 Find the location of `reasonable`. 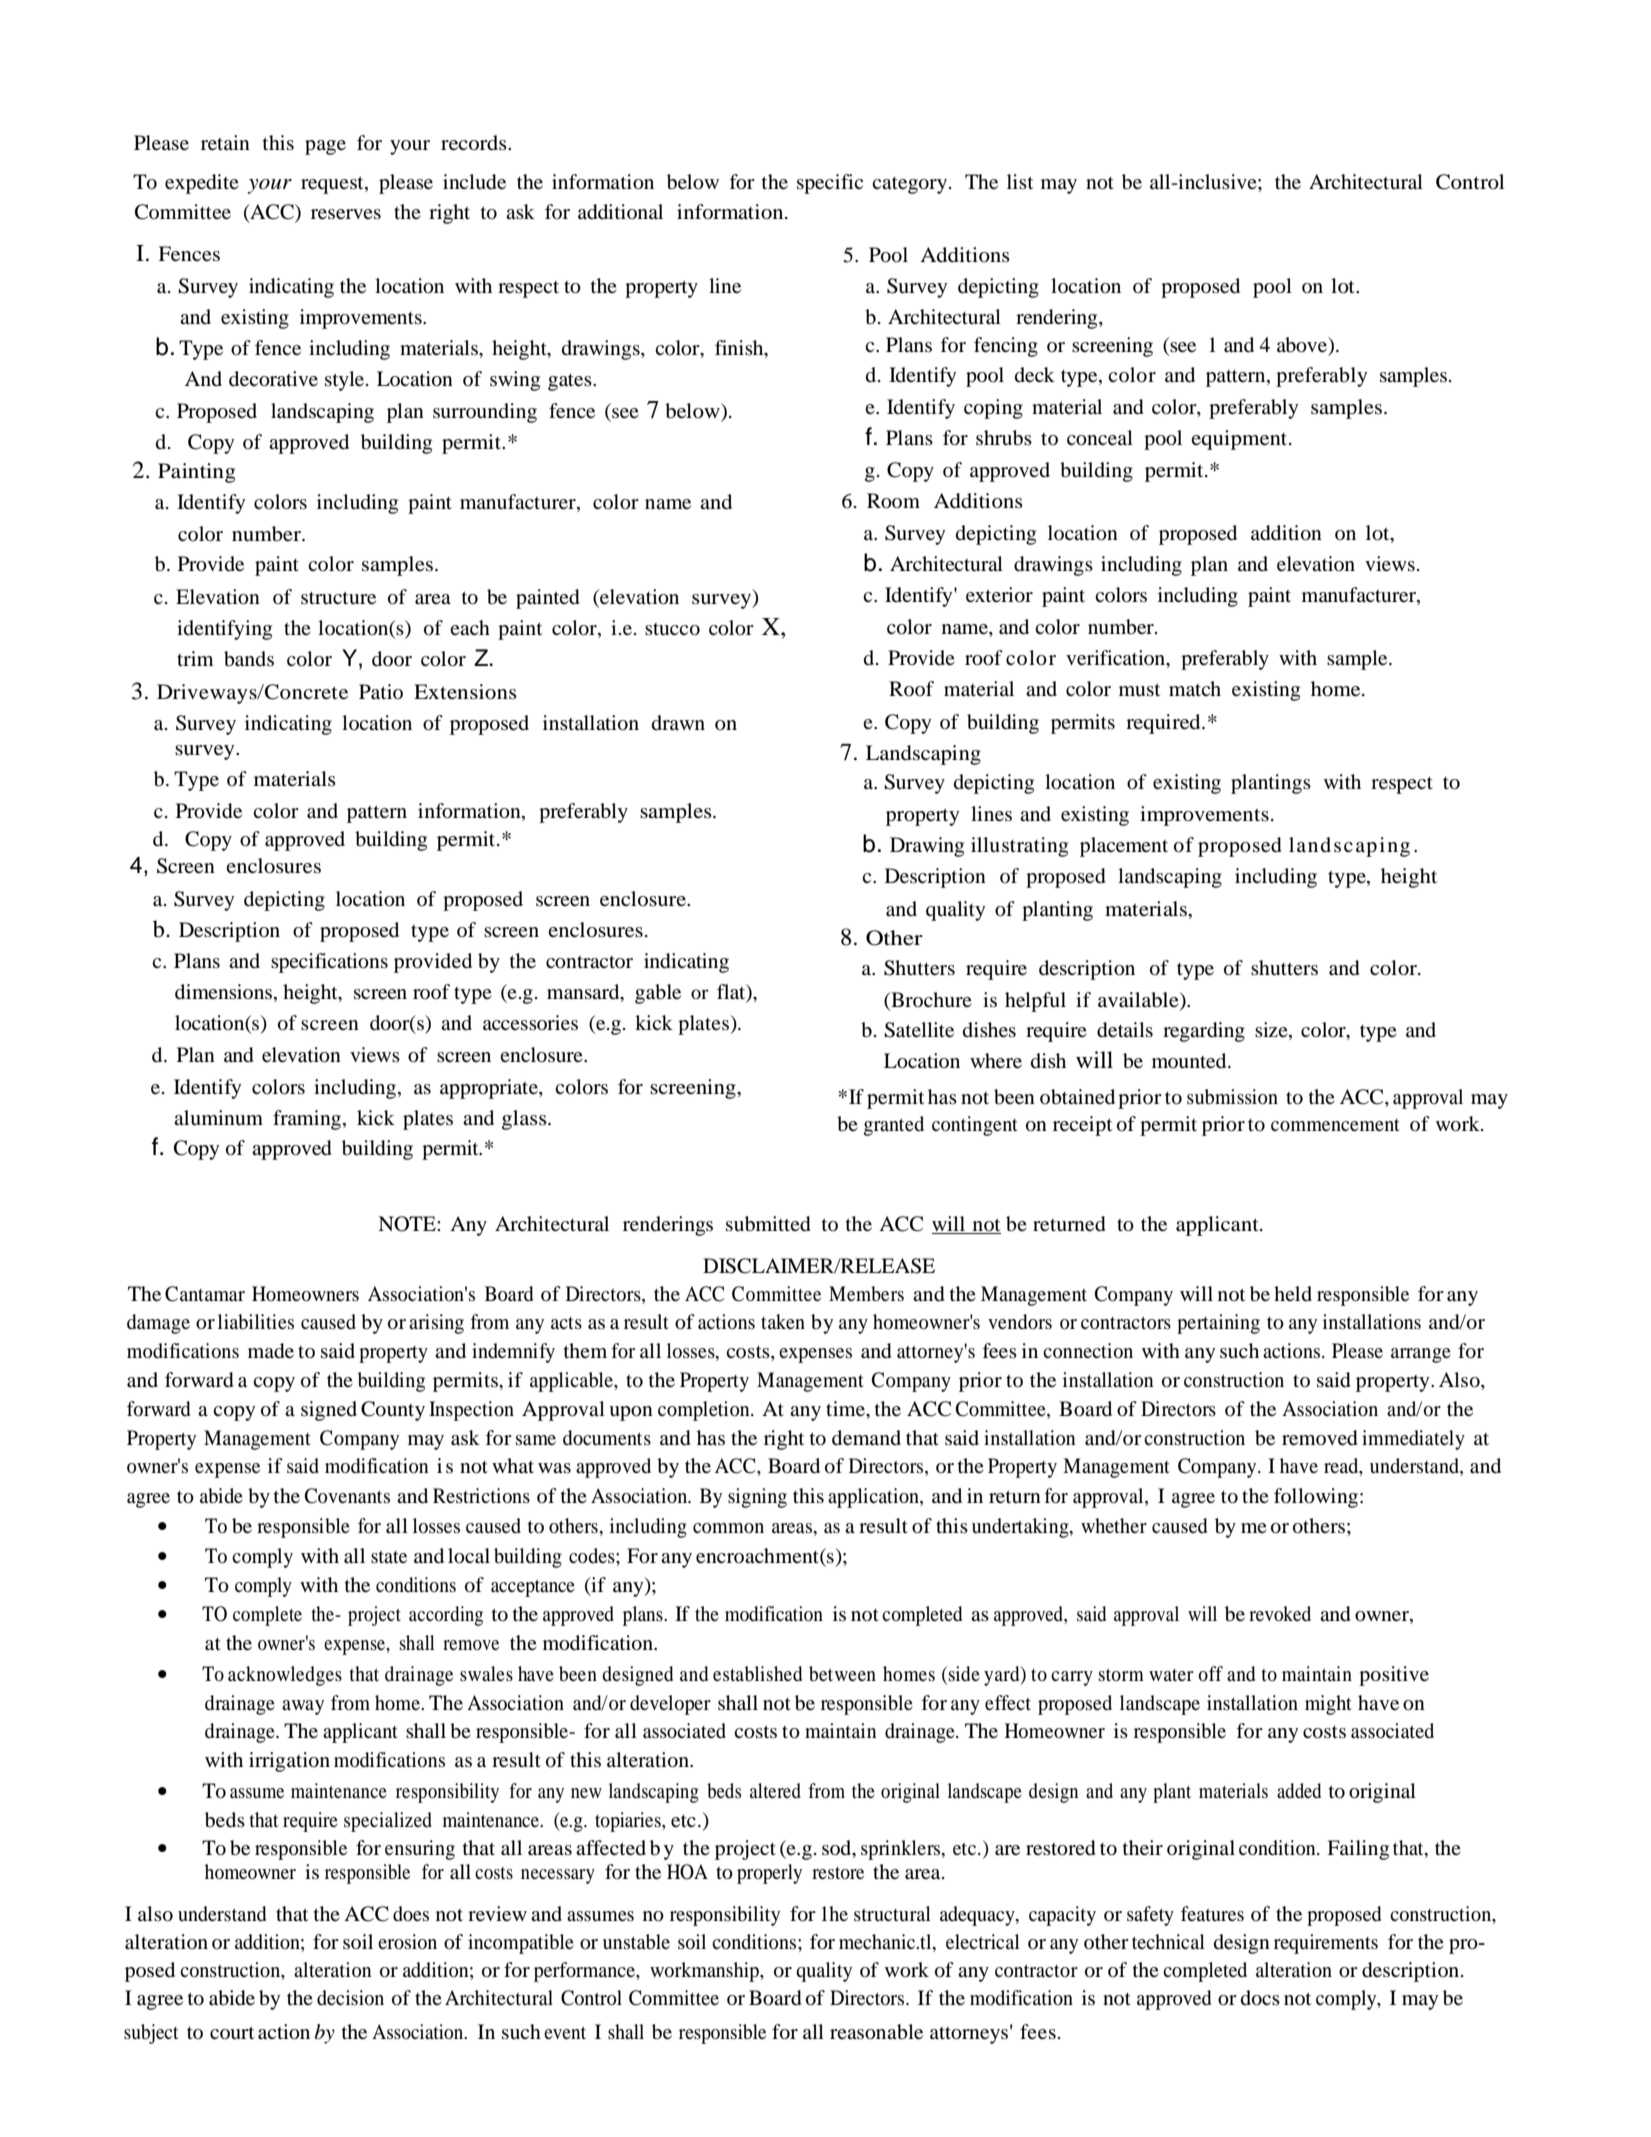

reasonable is located at coordinates (876, 2032).
